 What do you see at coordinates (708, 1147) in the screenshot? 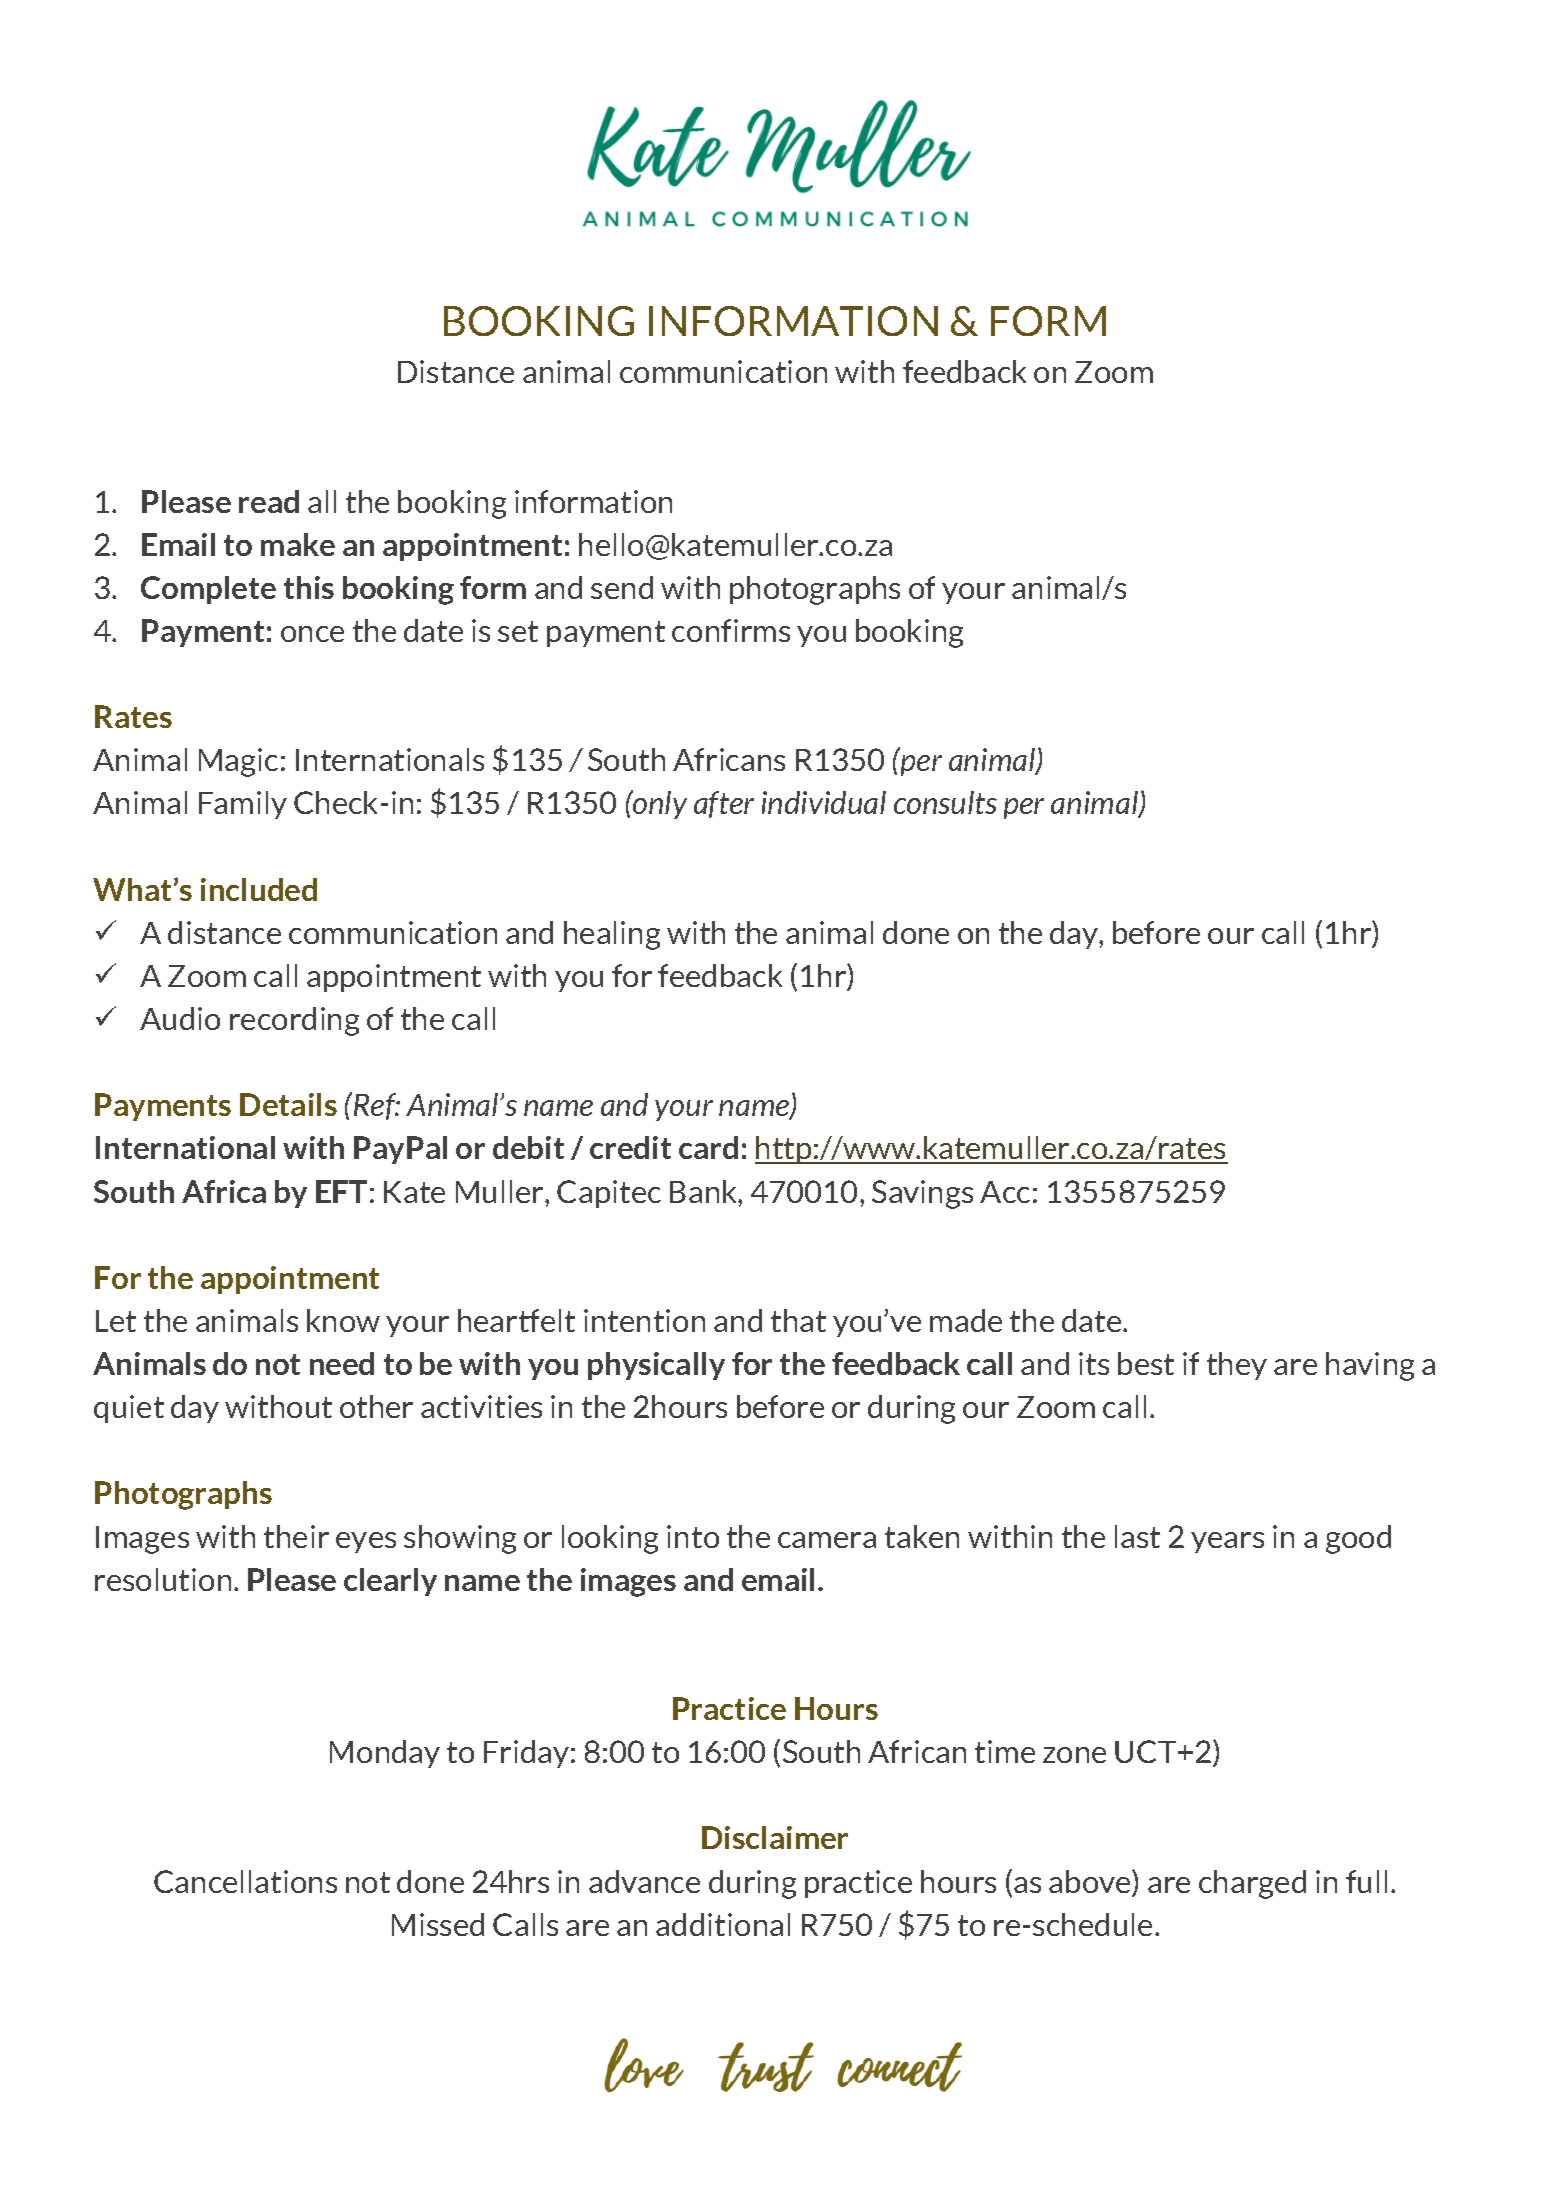
I see `card` at bounding box center [708, 1147].
